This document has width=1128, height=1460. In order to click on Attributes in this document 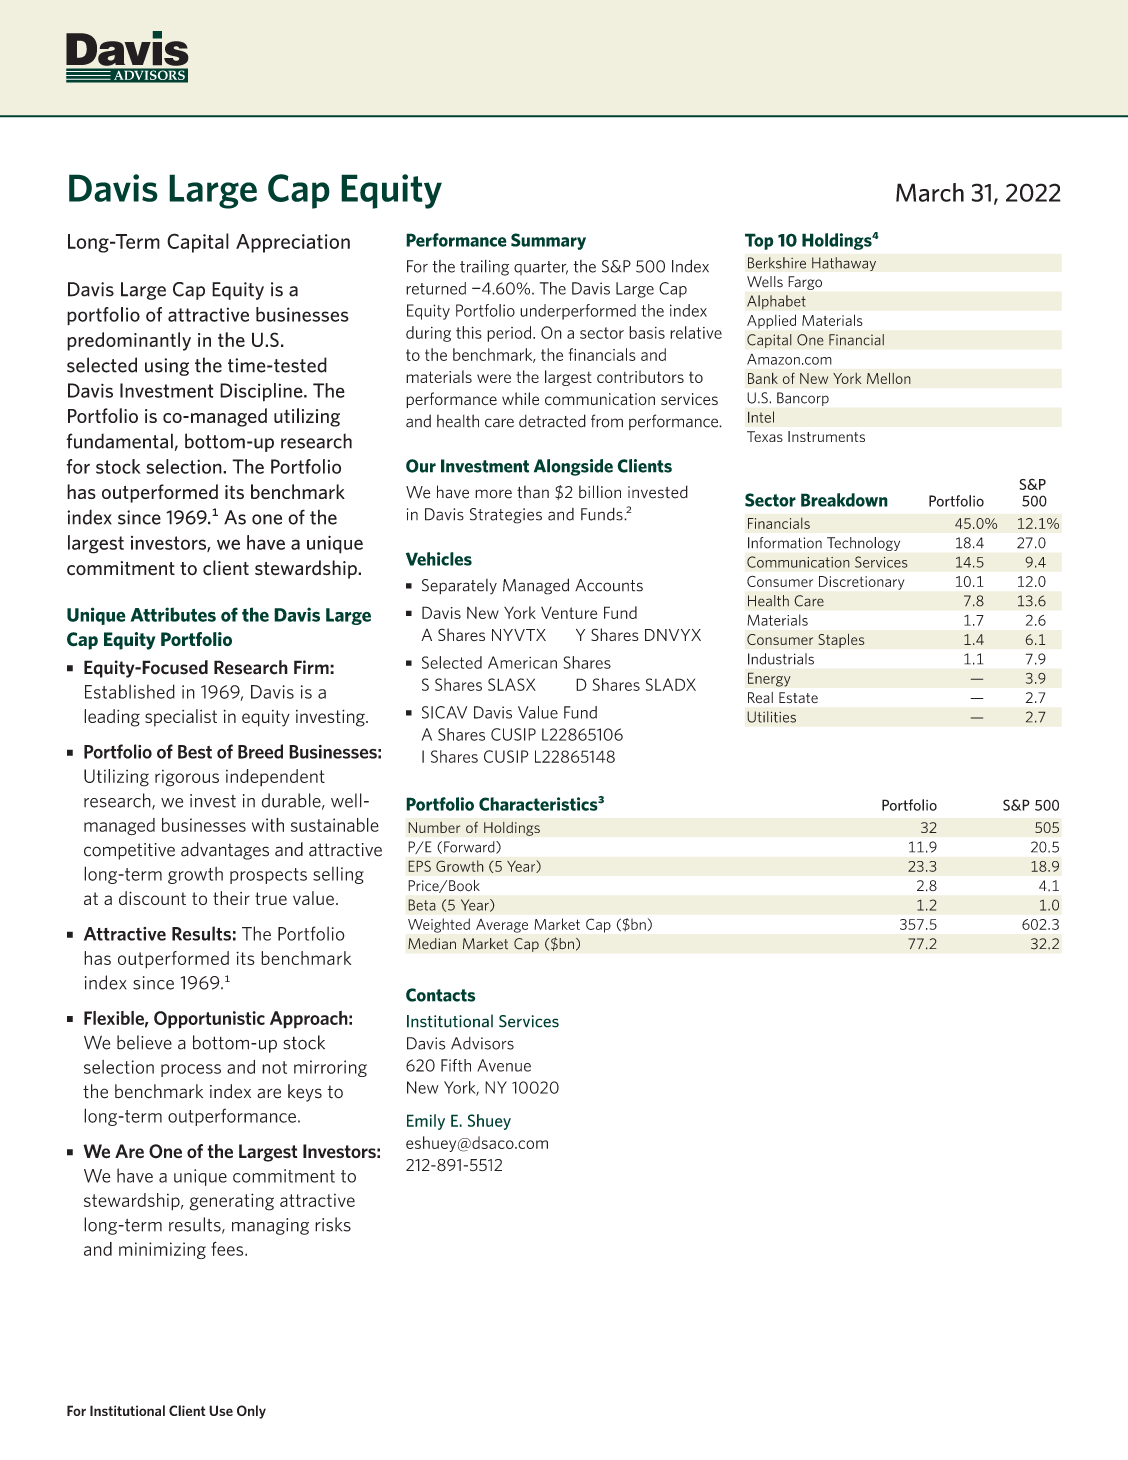, I will do `click(173, 614)`.
